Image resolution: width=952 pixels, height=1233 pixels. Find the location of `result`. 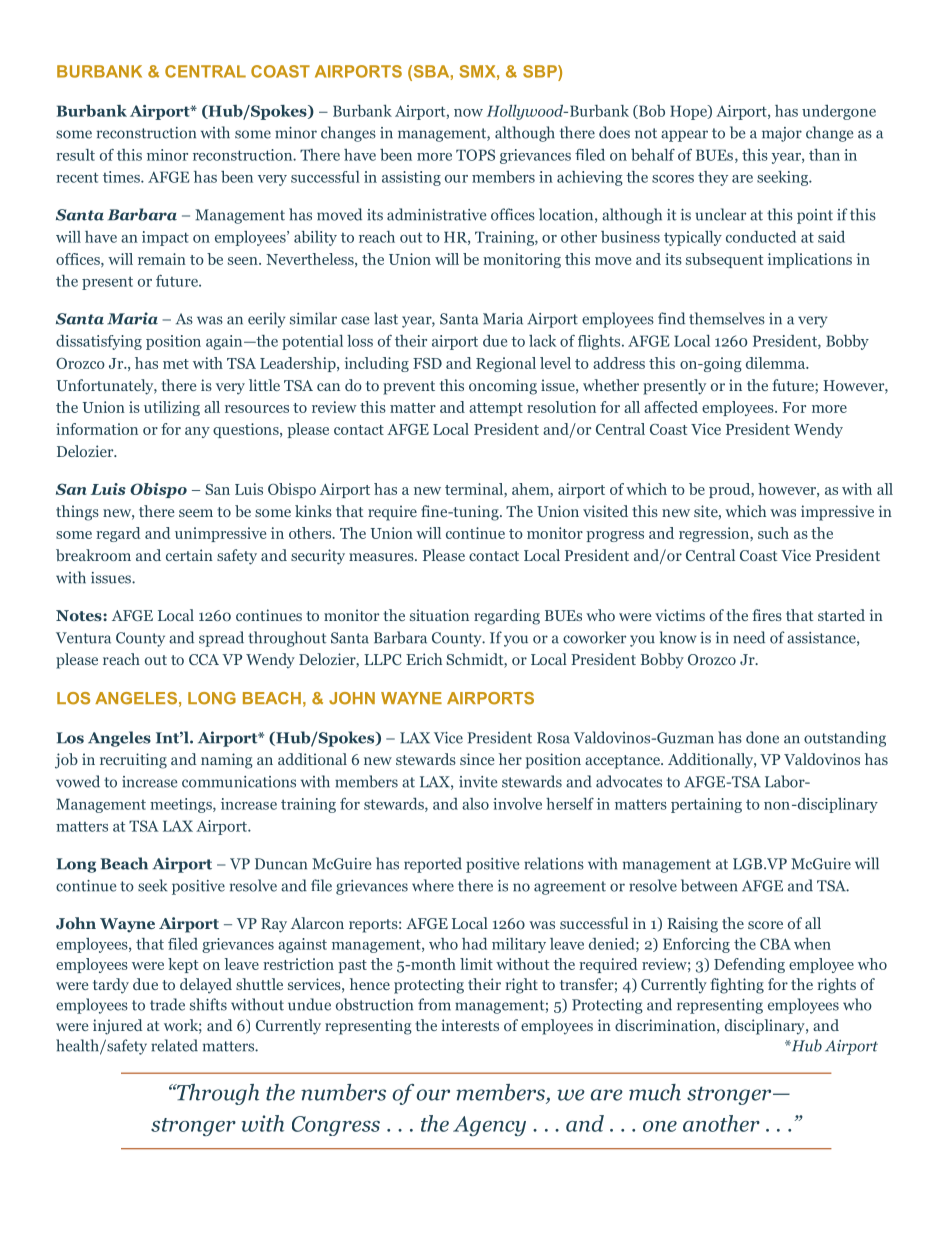

result is located at coordinates (75, 155).
